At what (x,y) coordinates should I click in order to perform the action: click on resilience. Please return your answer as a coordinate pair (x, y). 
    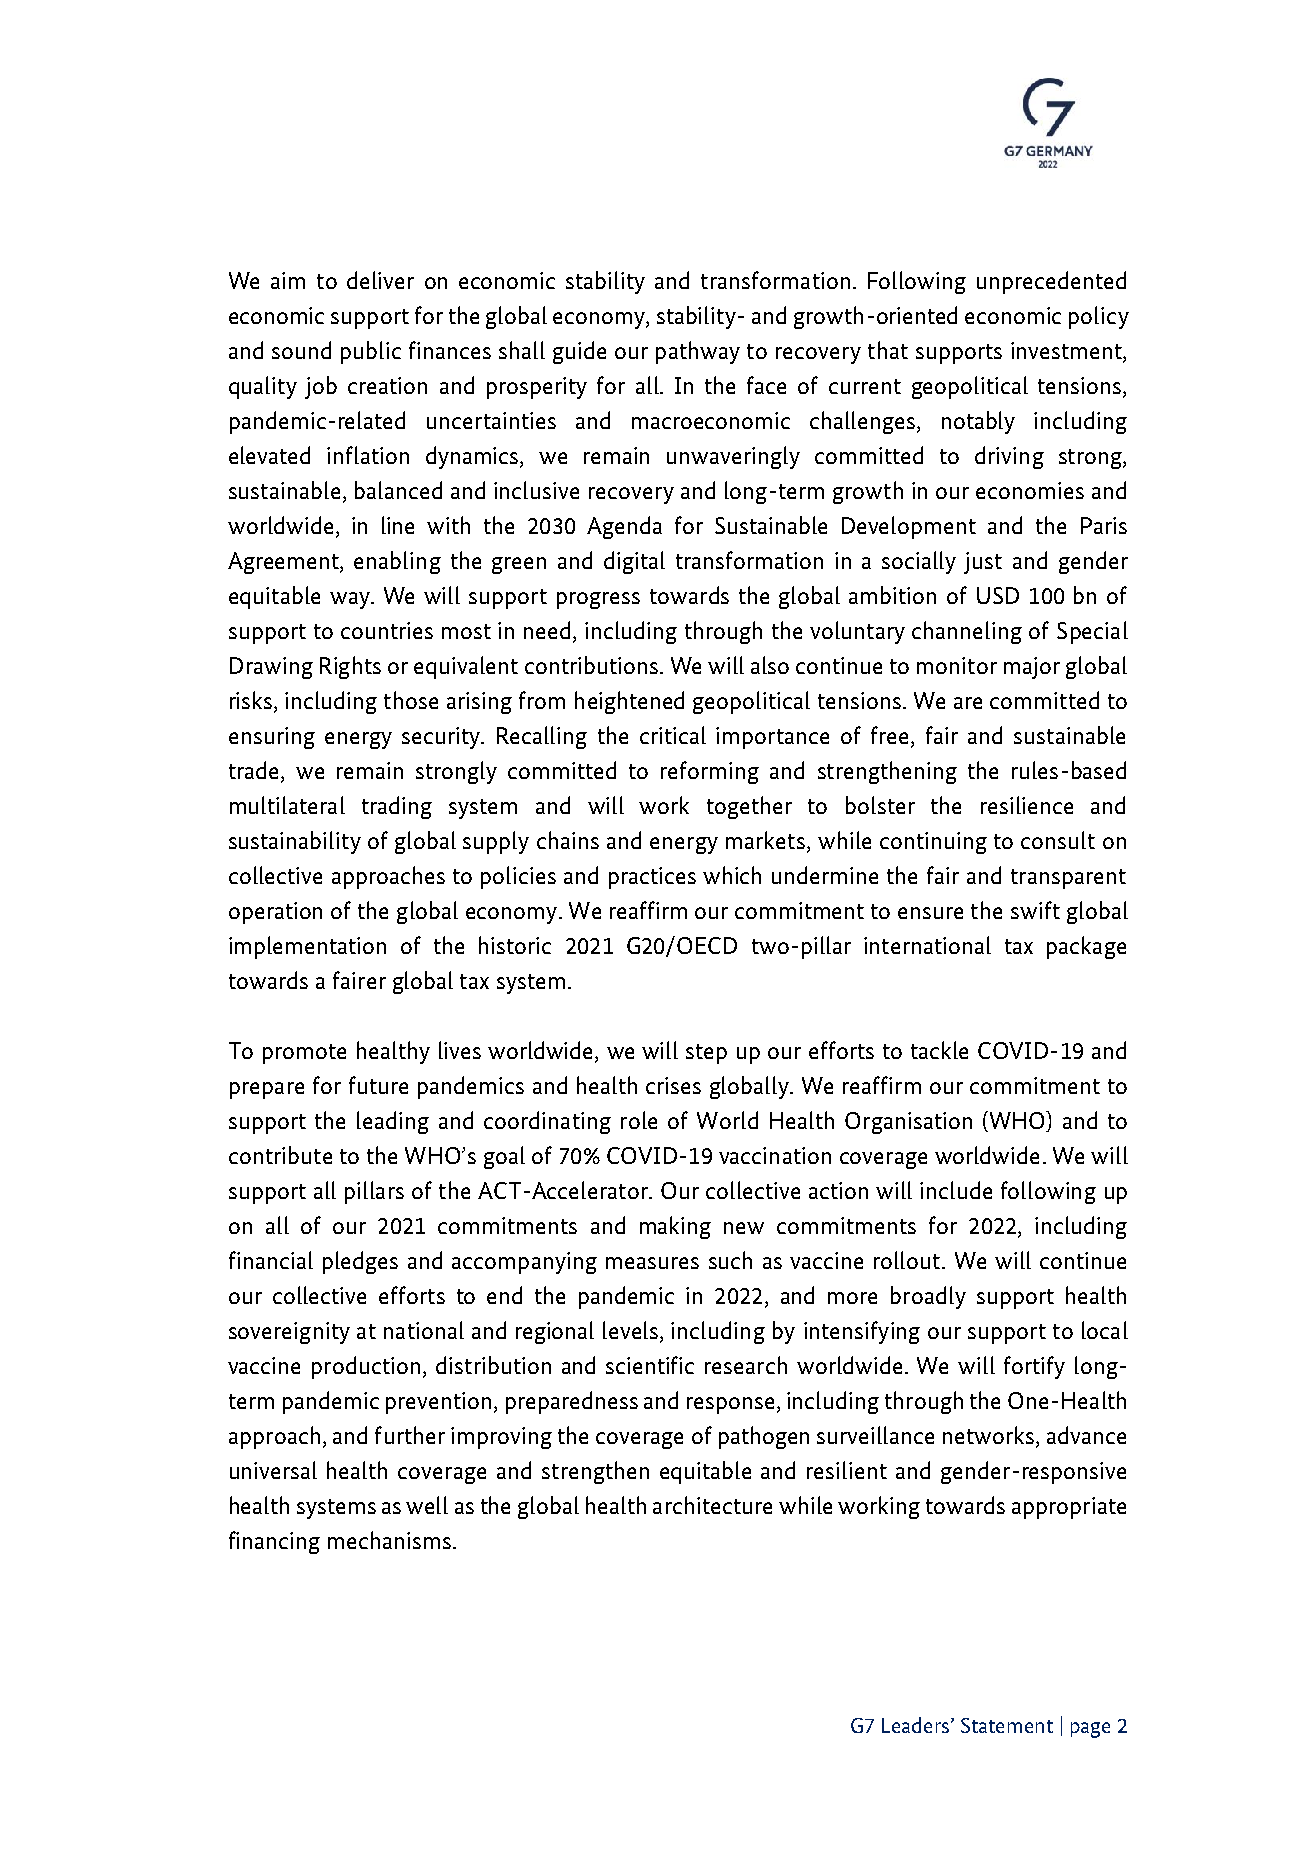
    Looking at the image, I should click on (1027, 805).
